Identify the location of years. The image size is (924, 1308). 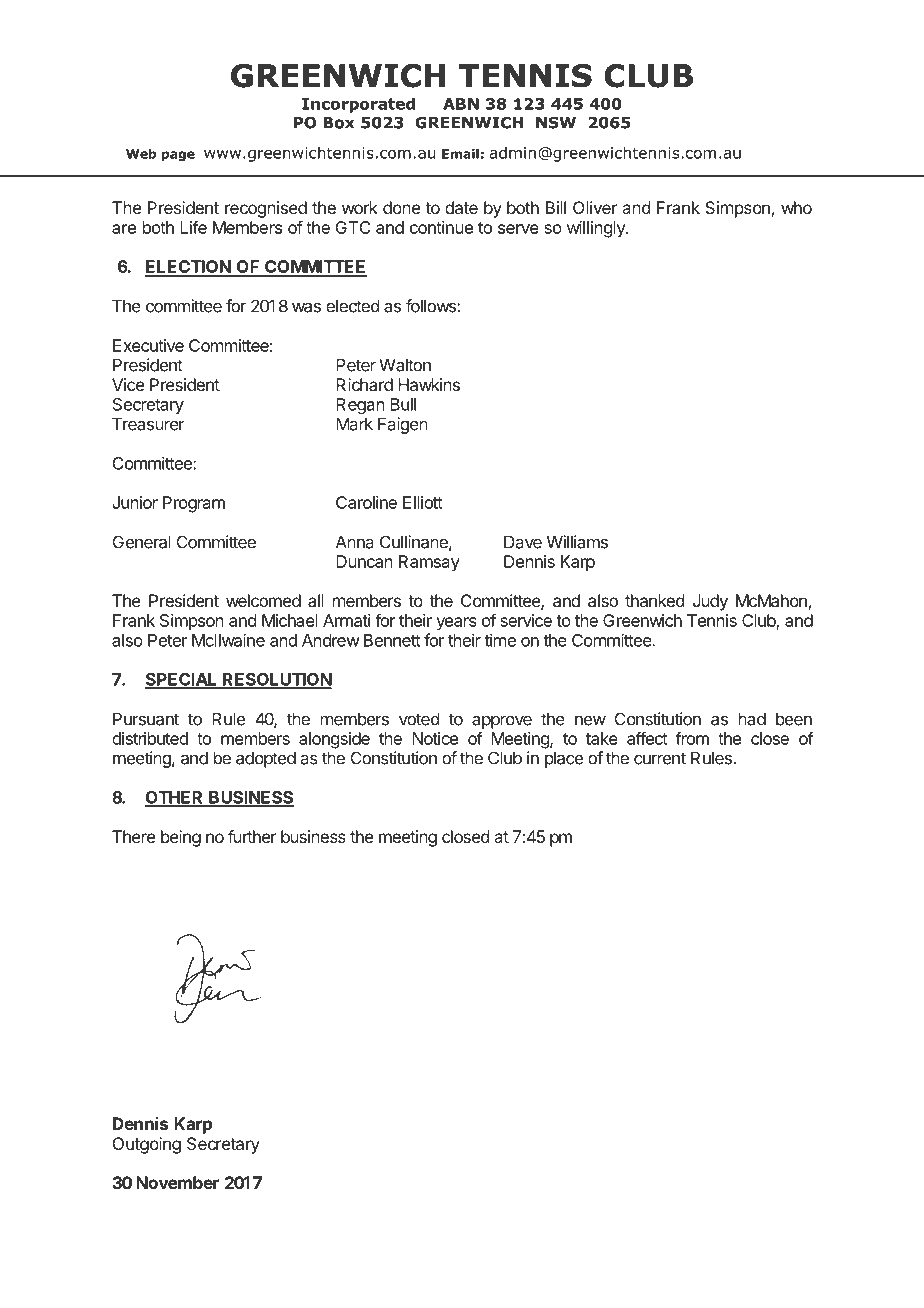
(456, 624).
